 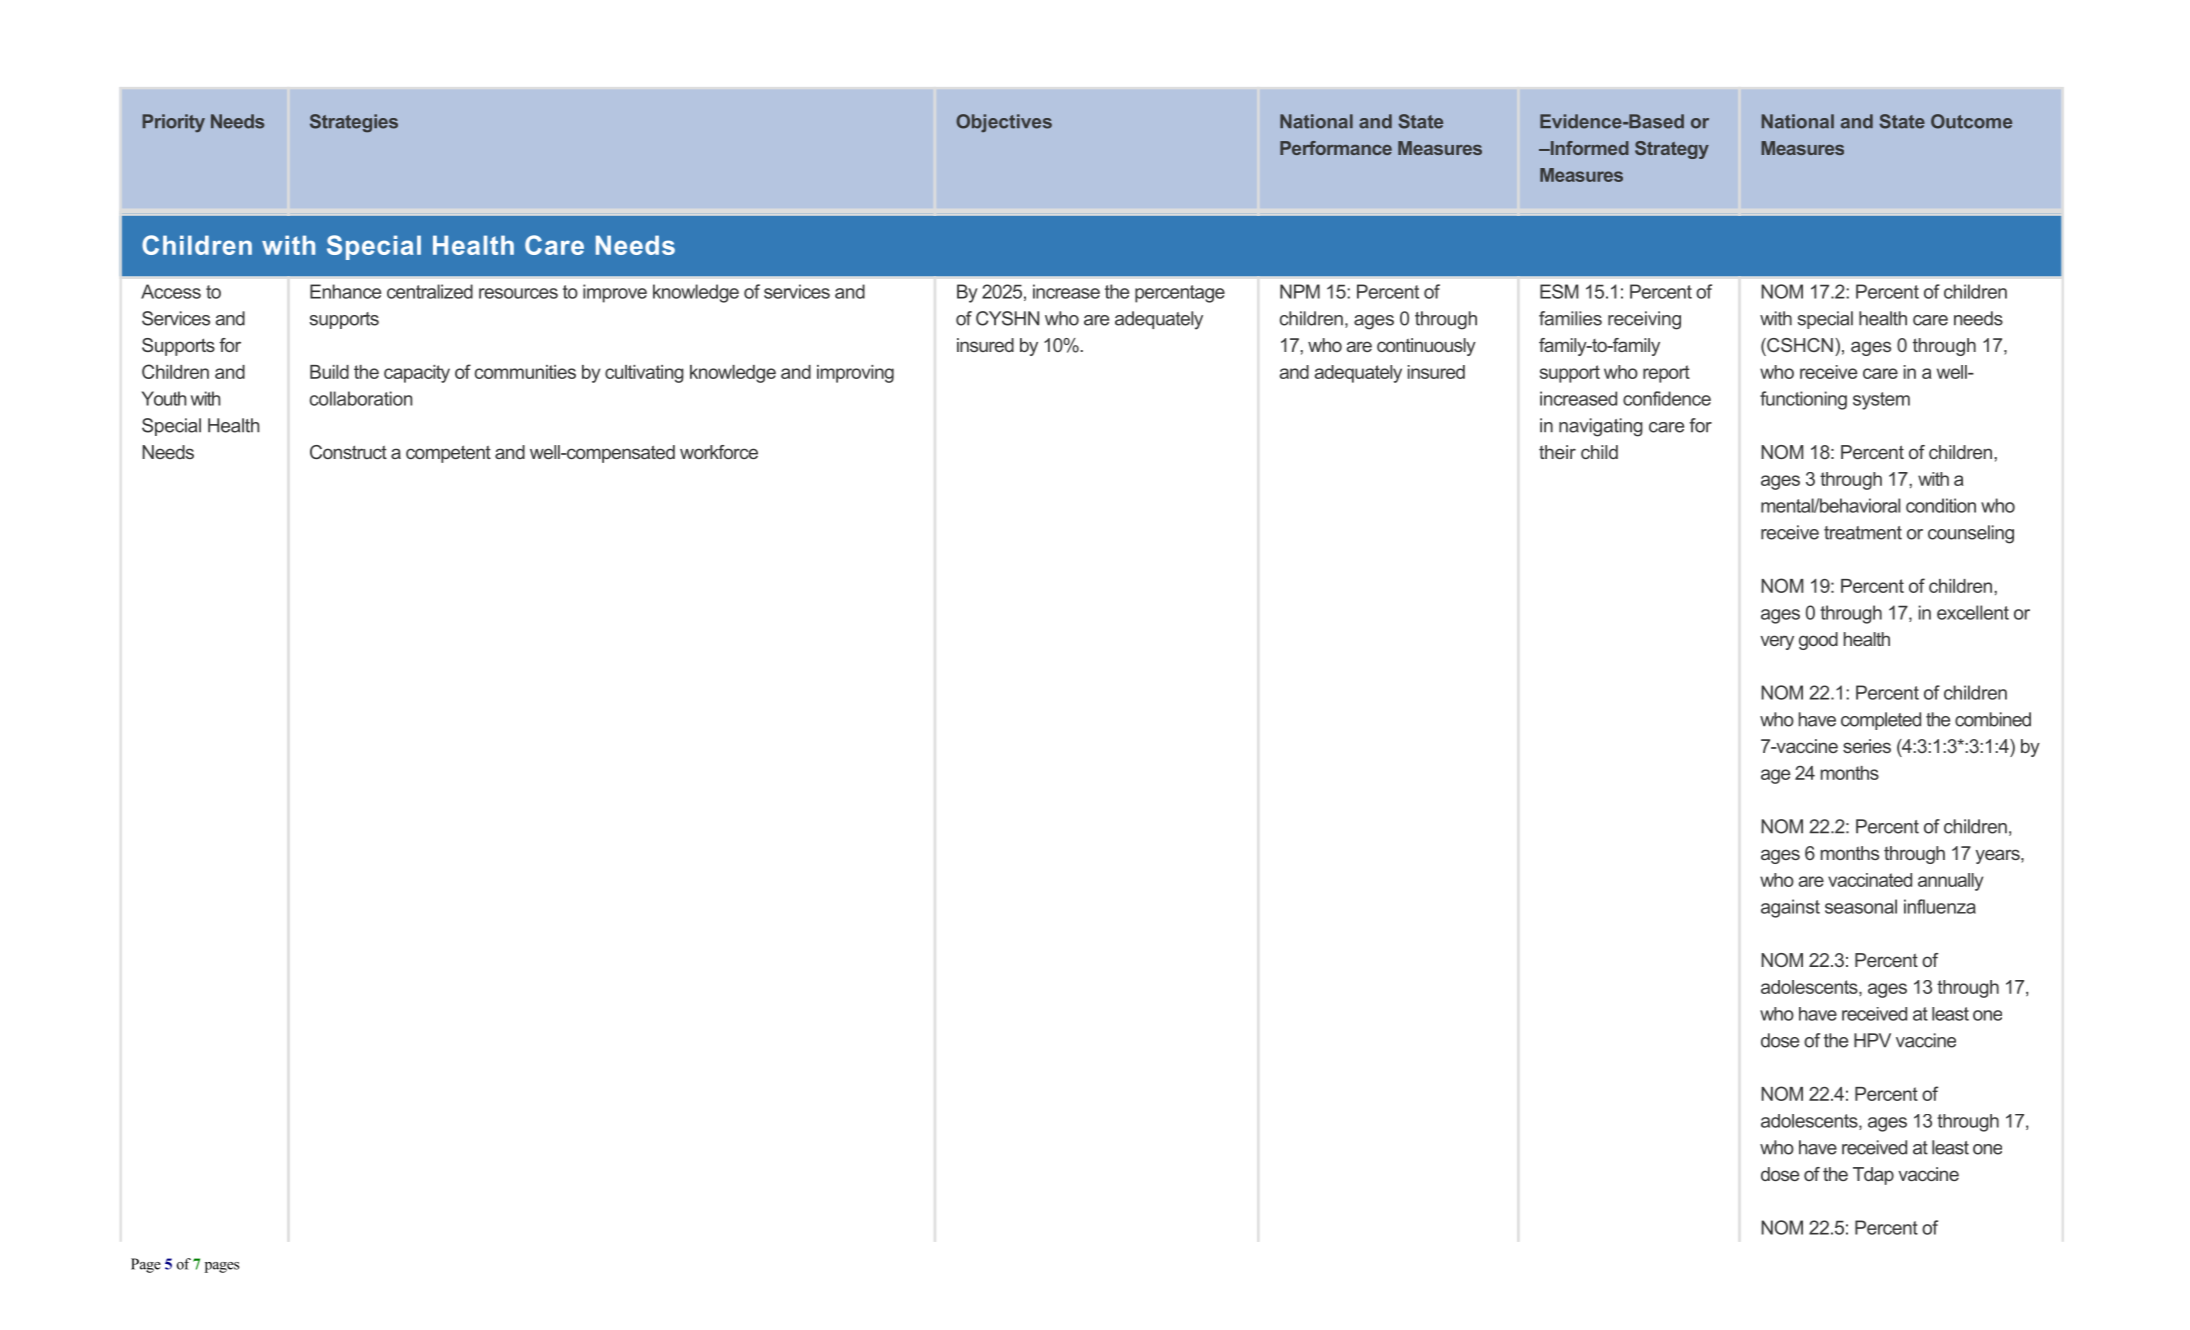 What do you see at coordinates (1870, 880) in the document?
I see `vaccinated` at bounding box center [1870, 880].
